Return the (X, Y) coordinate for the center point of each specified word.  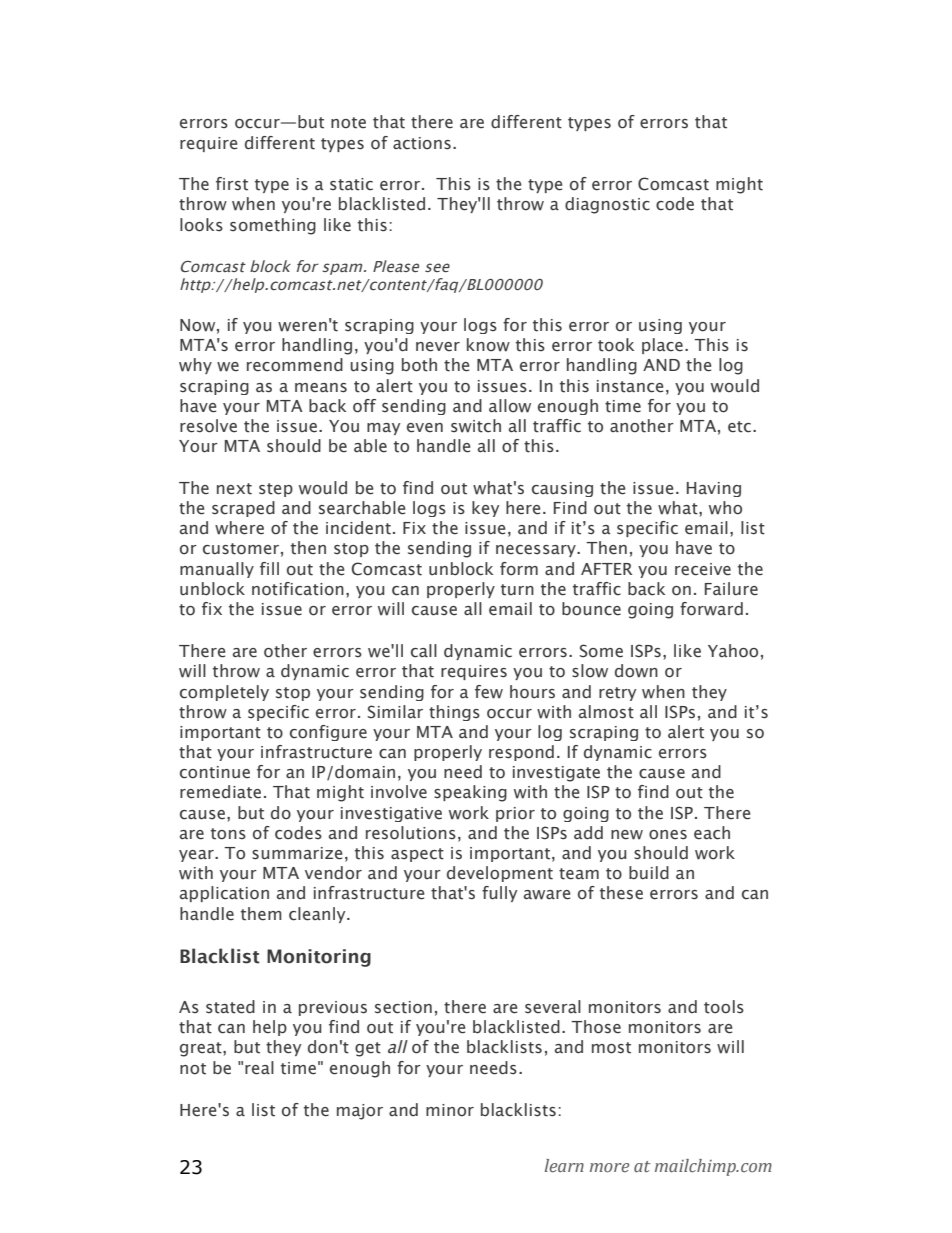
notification (298, 589)
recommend (295, 365)
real (259, 1068)
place (662, 346)
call (424, 651)
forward (711, 609)
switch (476, 426)
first (232, 184)
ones (668, 835)
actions (422, 143)
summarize (297, 853)
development (500, 874)
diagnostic (607, 205)
